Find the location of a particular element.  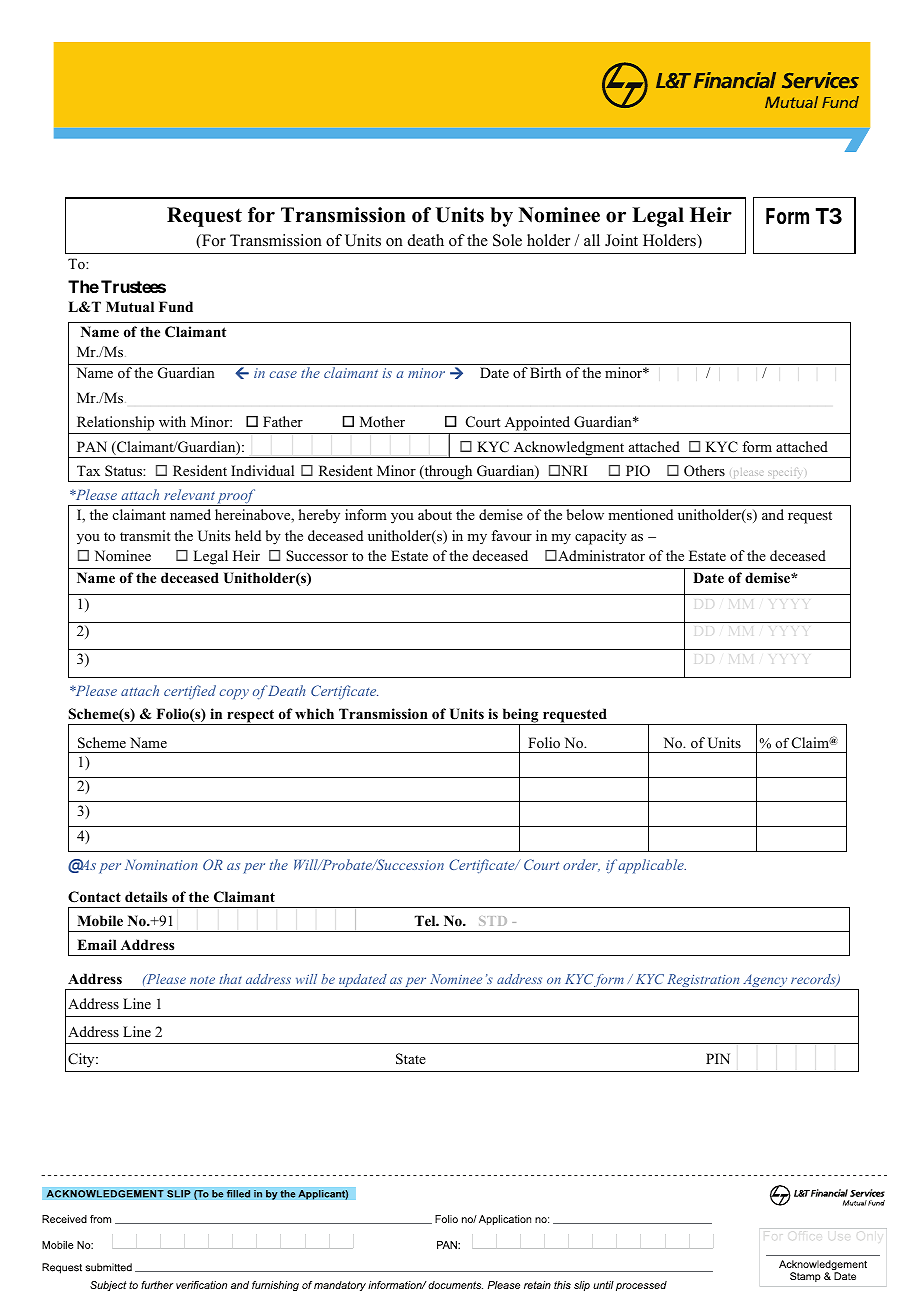

Sole is located at coordinates (507, 240).
